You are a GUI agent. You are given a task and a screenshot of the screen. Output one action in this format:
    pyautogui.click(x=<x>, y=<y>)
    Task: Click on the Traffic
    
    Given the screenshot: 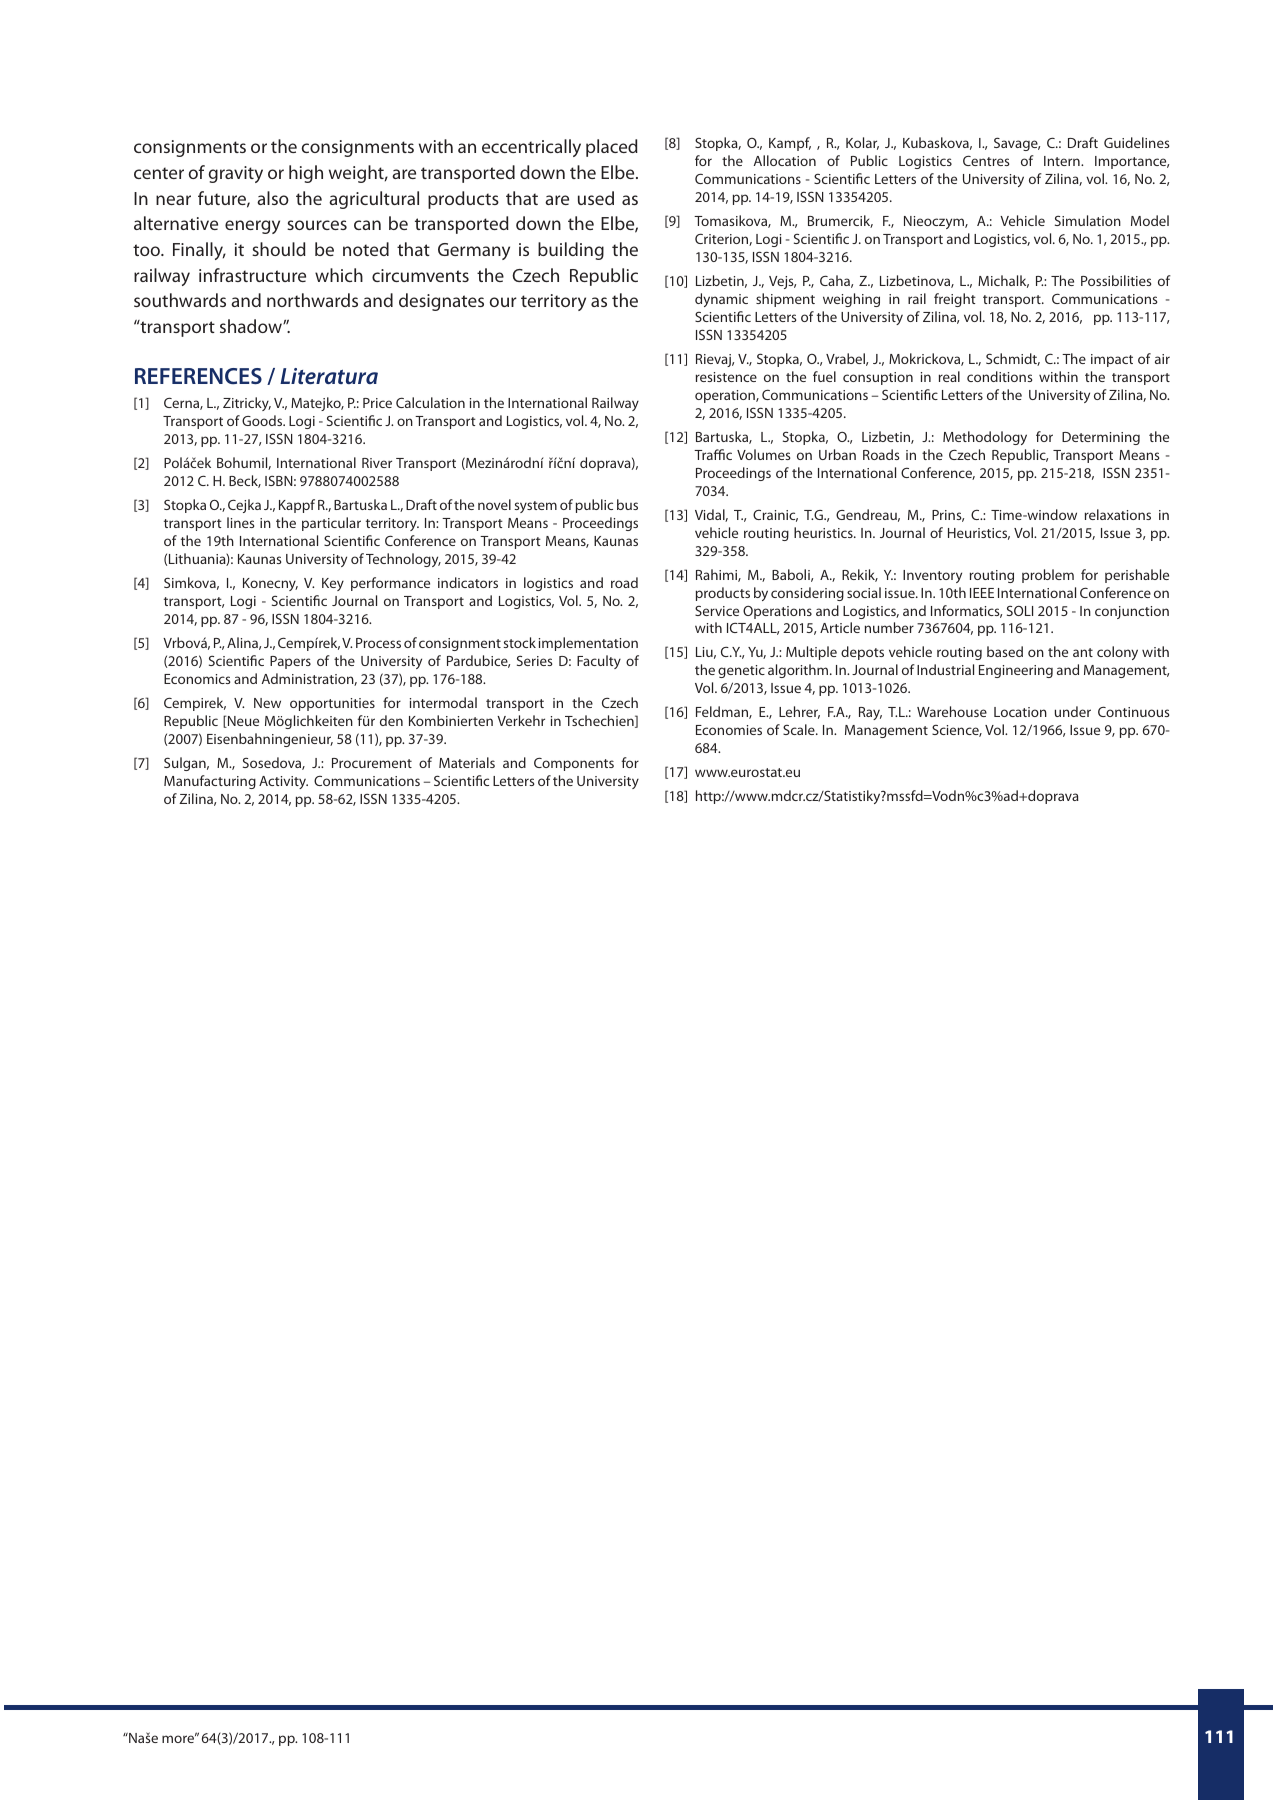 What is the action you would take?
    pyautogui.click(x=713, y=454)
